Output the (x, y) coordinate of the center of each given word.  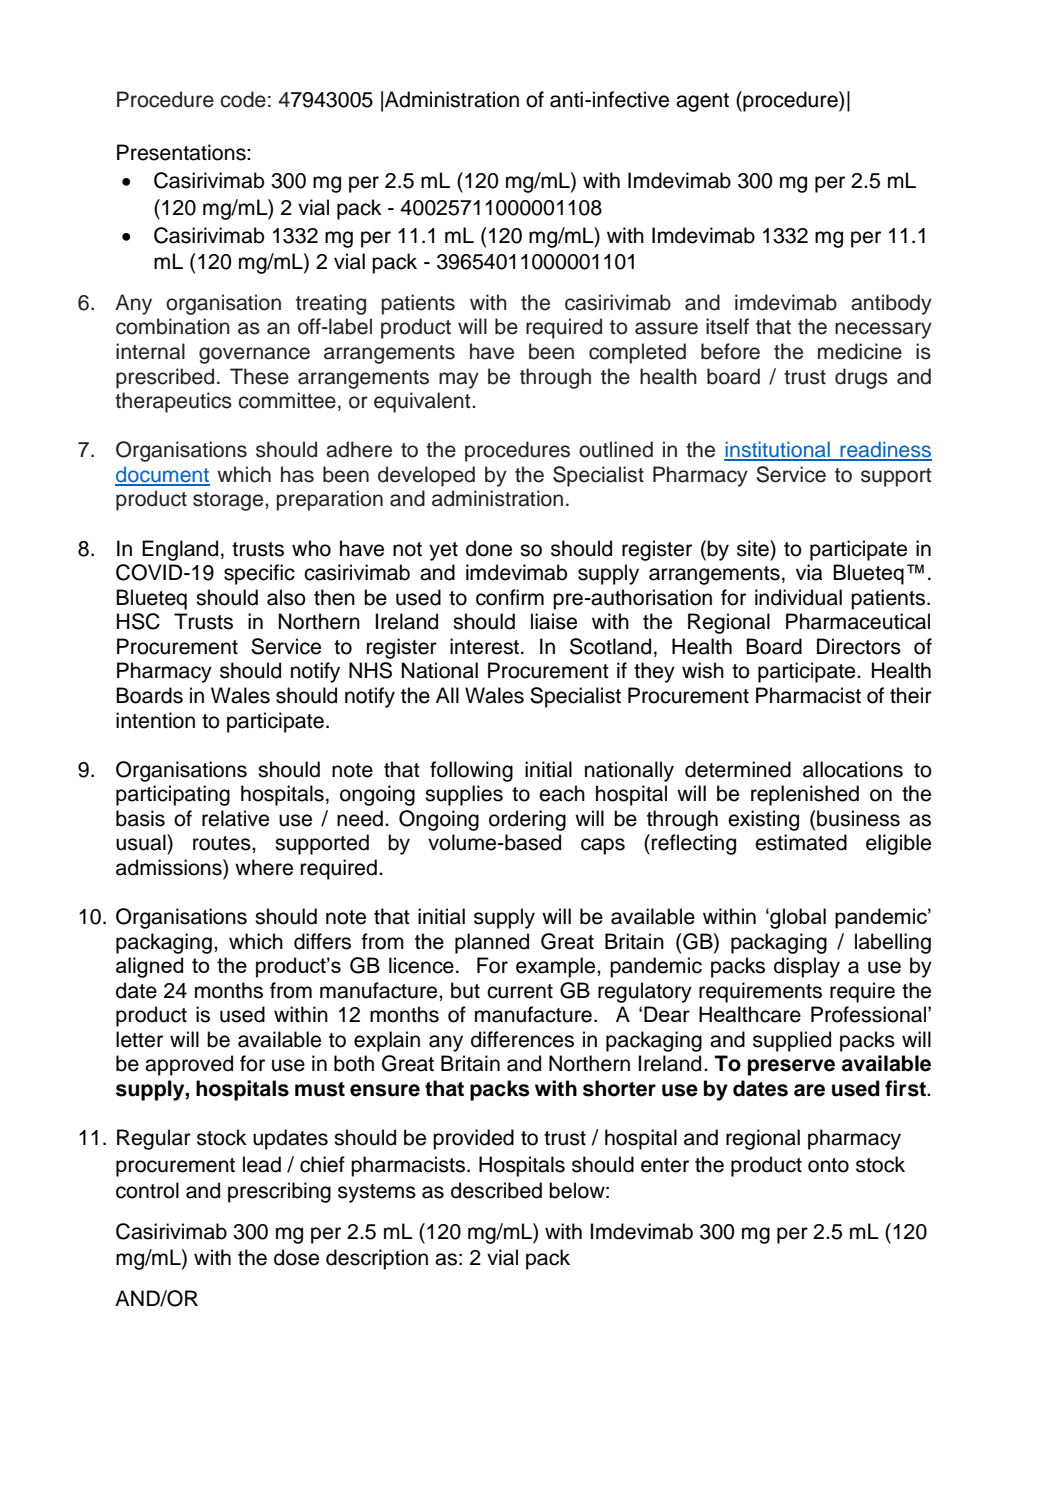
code (243, 99)
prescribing (279, 1192)
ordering (527, 820)
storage (229, 501)
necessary (883, 330)
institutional (778, 450)
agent (702, 102)
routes (223, 843)
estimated (801, 842)
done (489, 548)
